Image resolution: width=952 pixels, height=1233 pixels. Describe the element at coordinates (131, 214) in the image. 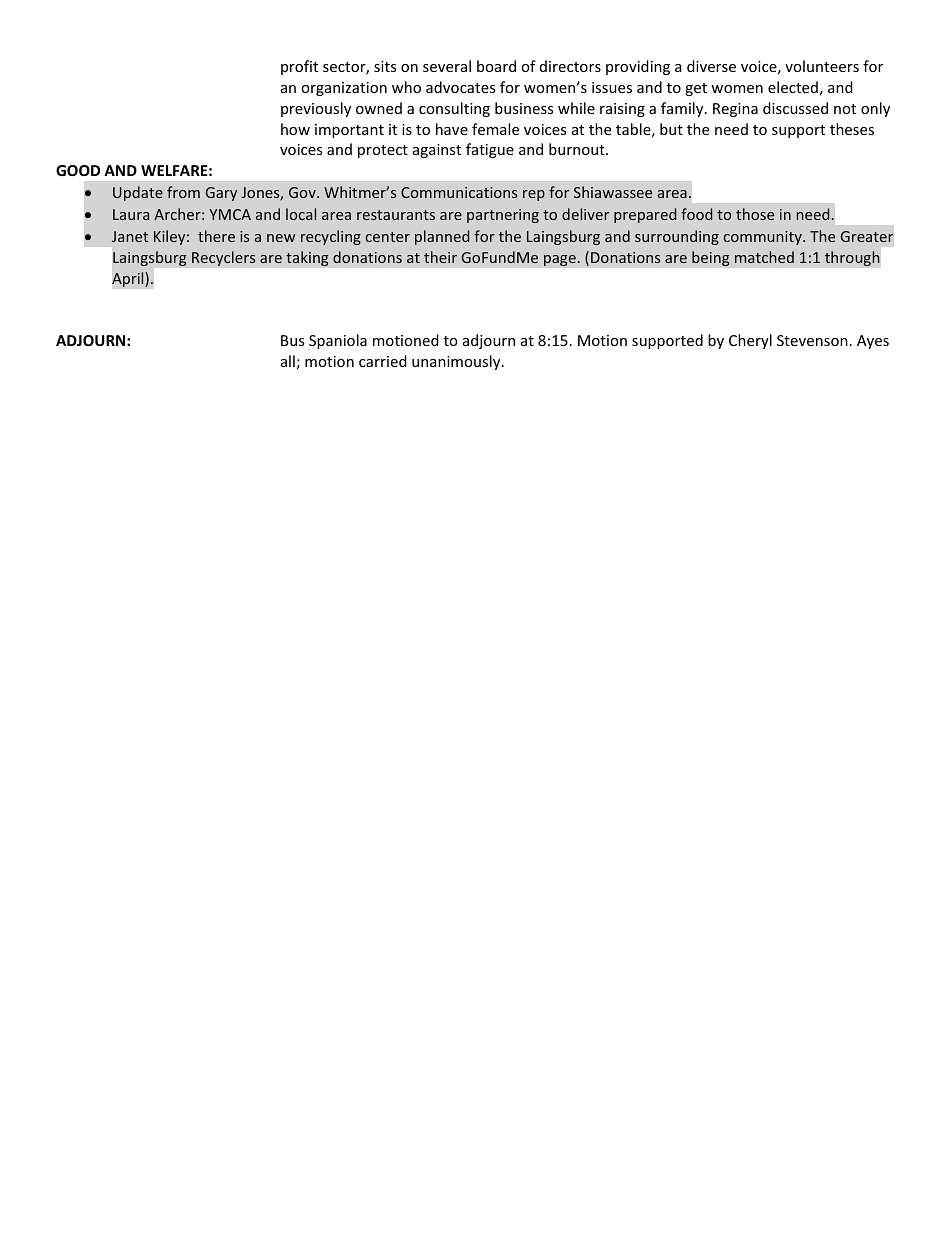

I see `Laura` at that location.
